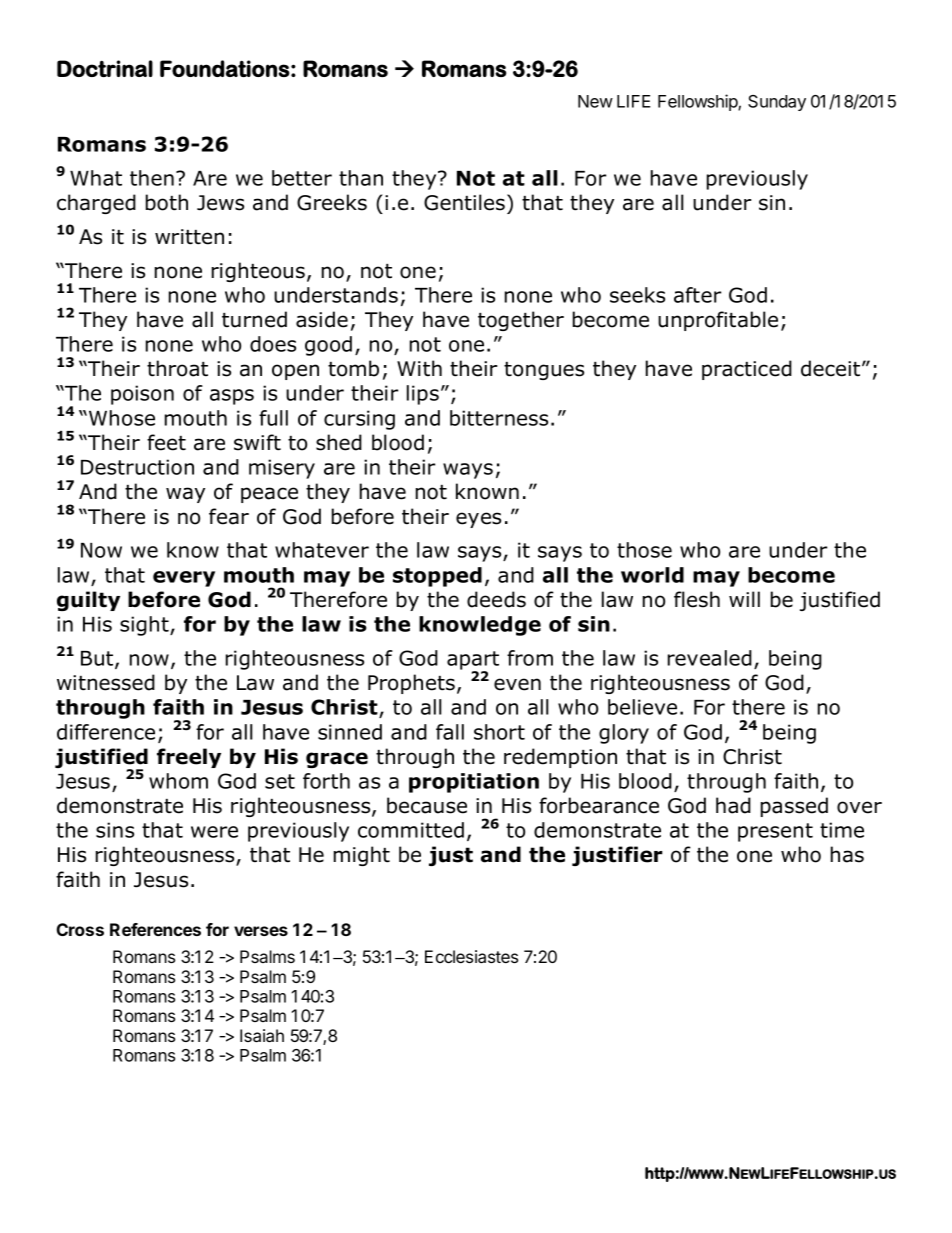  Describe the element at coordinates (466, 202) in the page. I see `Gentiles` at that location.
